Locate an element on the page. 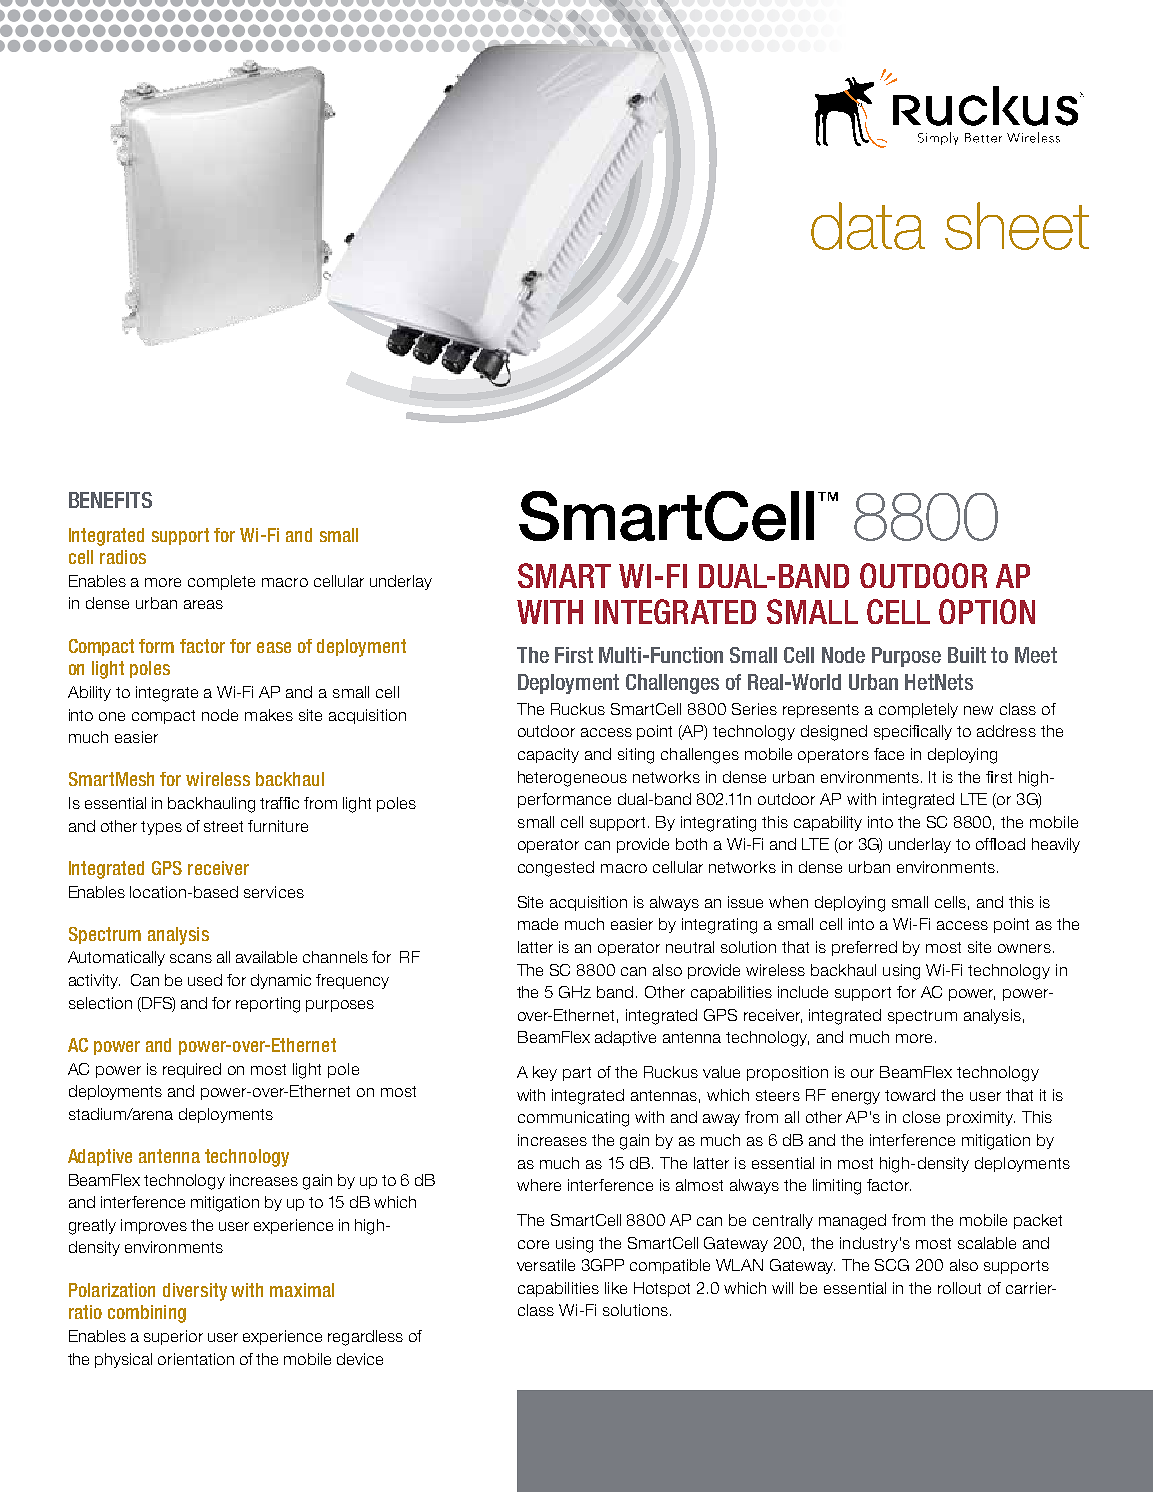 This image has height=1492, width=1153. face is located at coordinates (889, 754).
